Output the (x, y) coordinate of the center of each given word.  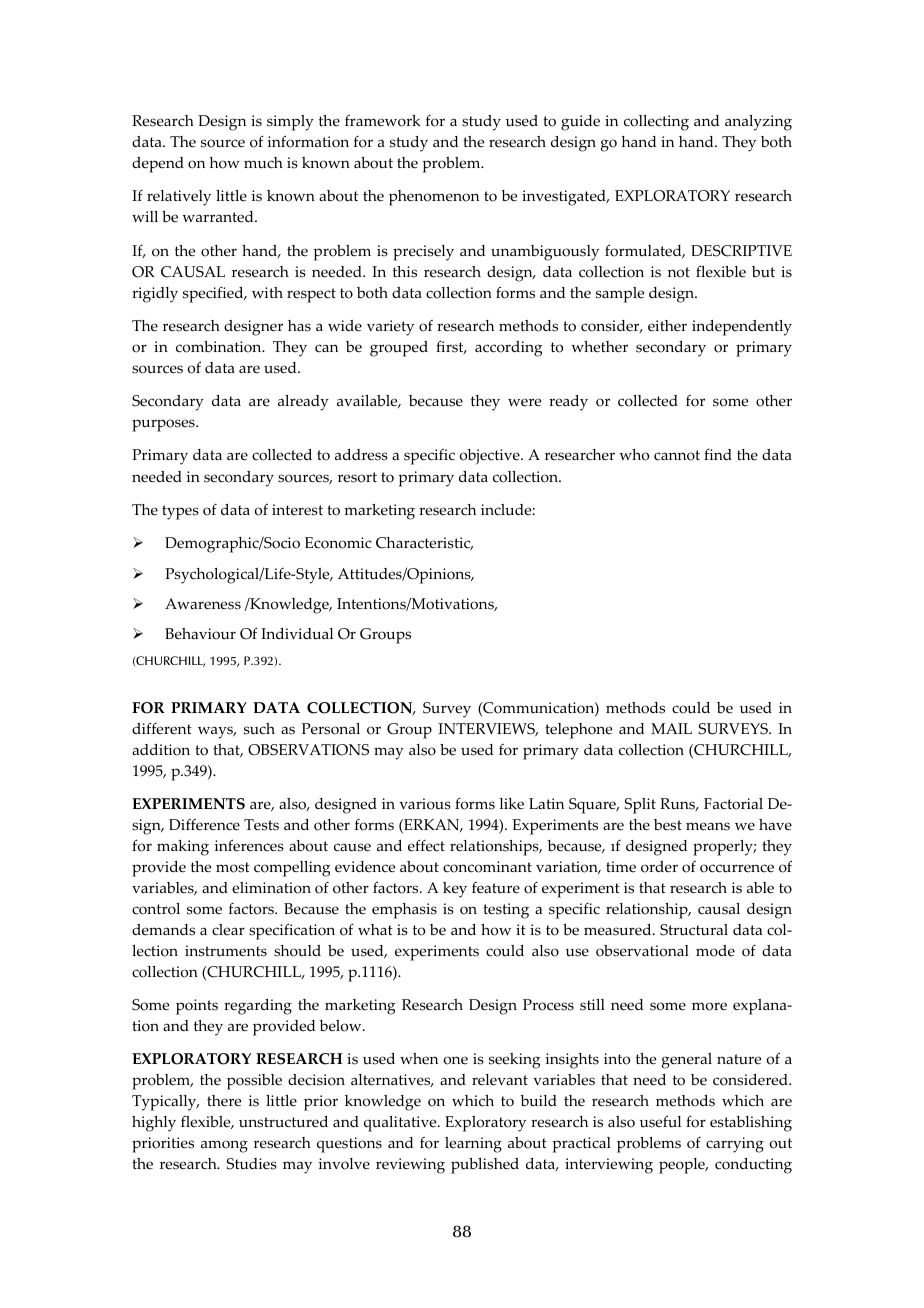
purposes (164, 425)
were (524, 402)
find (718, 454)
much (263, 163)
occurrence (737, 868)
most (233, 867)
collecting (656, 123)
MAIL (671, 728)
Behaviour (200, 634)
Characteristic (424, 544)
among (224, 1146)
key (455, 890)
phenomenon (434, 198)
